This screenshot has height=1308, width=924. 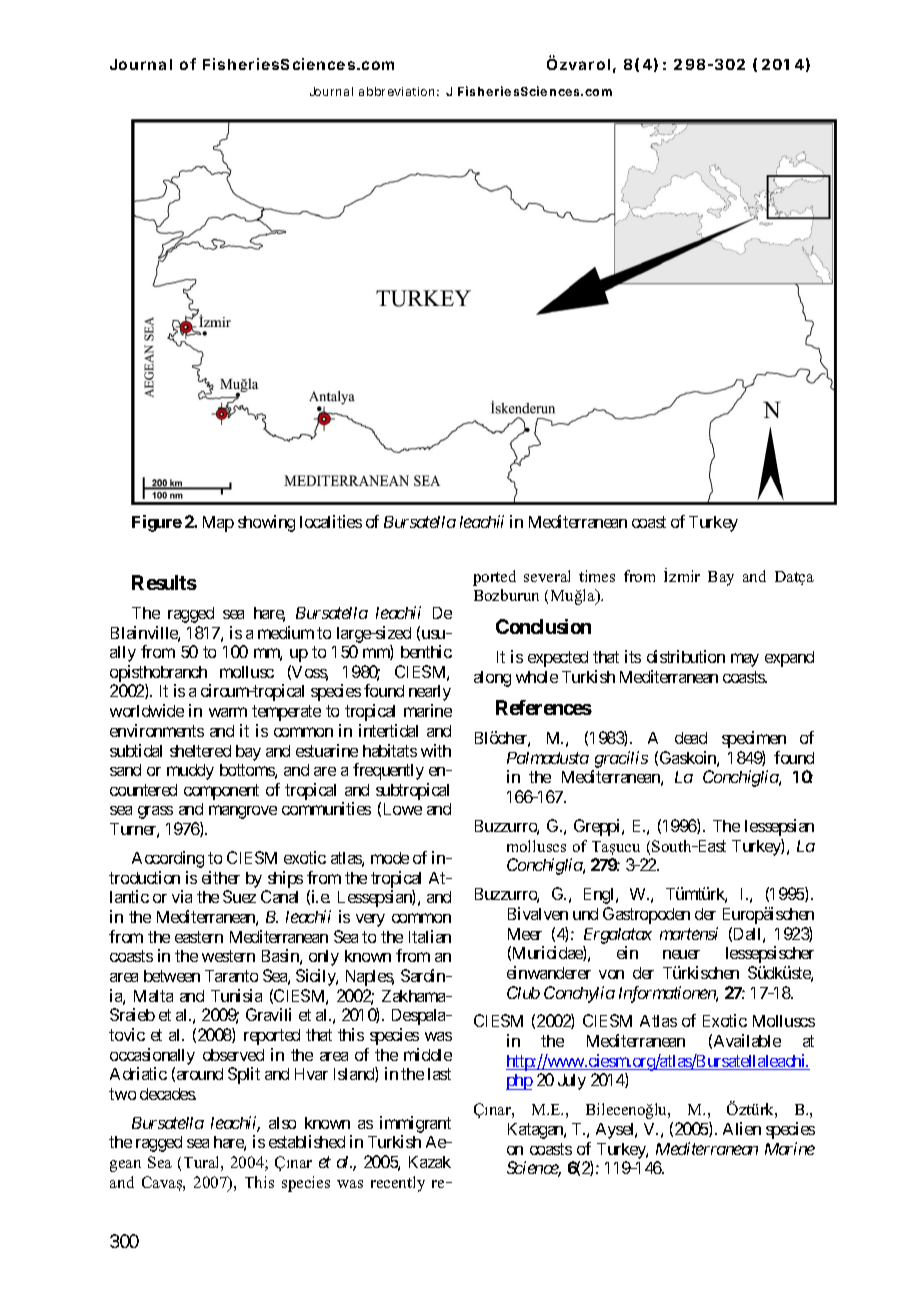 I want to click on Tunisia, so click(x=236, y=995).
